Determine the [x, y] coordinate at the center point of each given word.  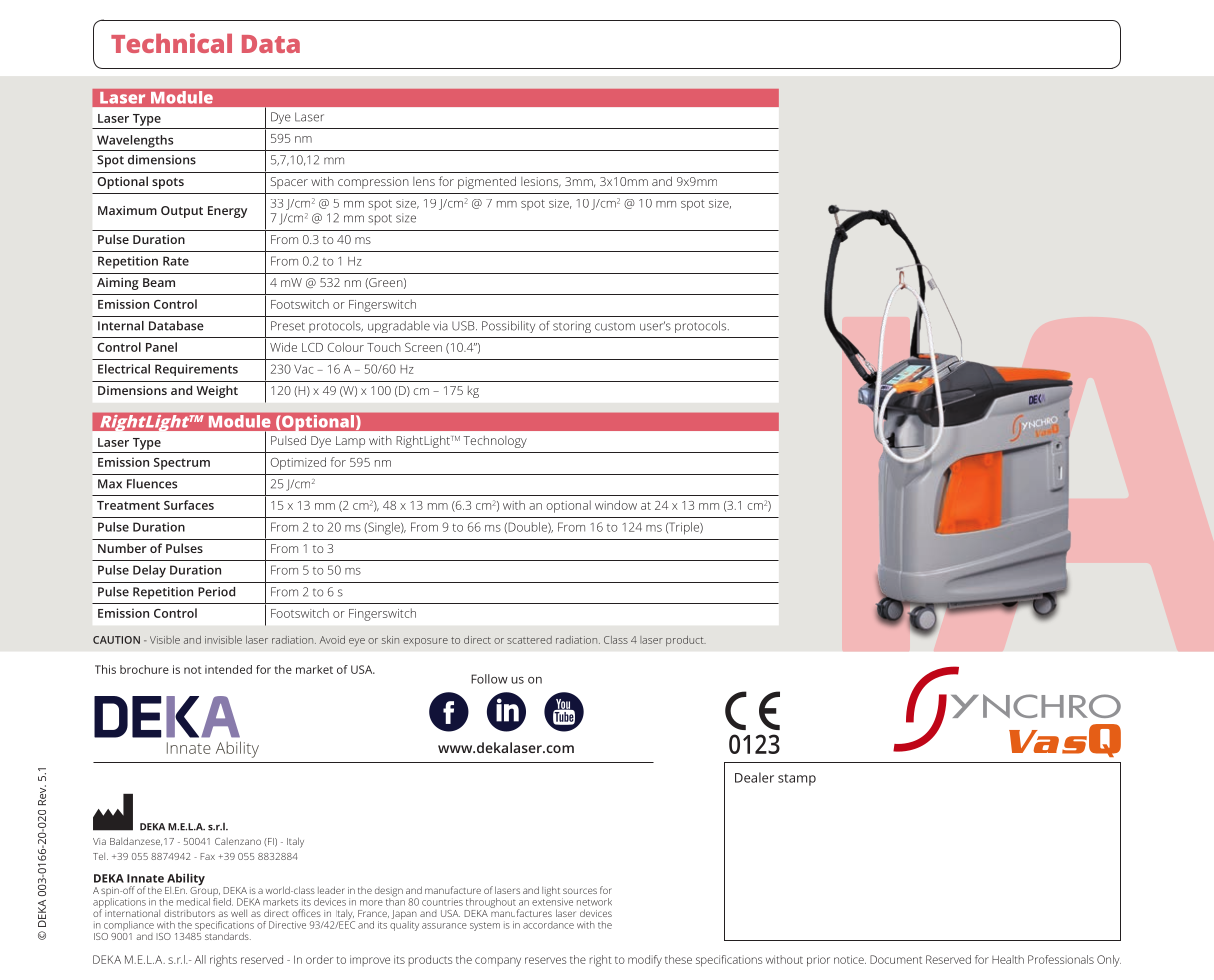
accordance [548, 925]
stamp [797, 780]
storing [572, 327]
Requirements [196, 370]
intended [228, 669]
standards [228, 936]
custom [615, 327]
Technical [171, 43]
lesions [541, 182]
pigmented [487, 182]
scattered [529, 640]
